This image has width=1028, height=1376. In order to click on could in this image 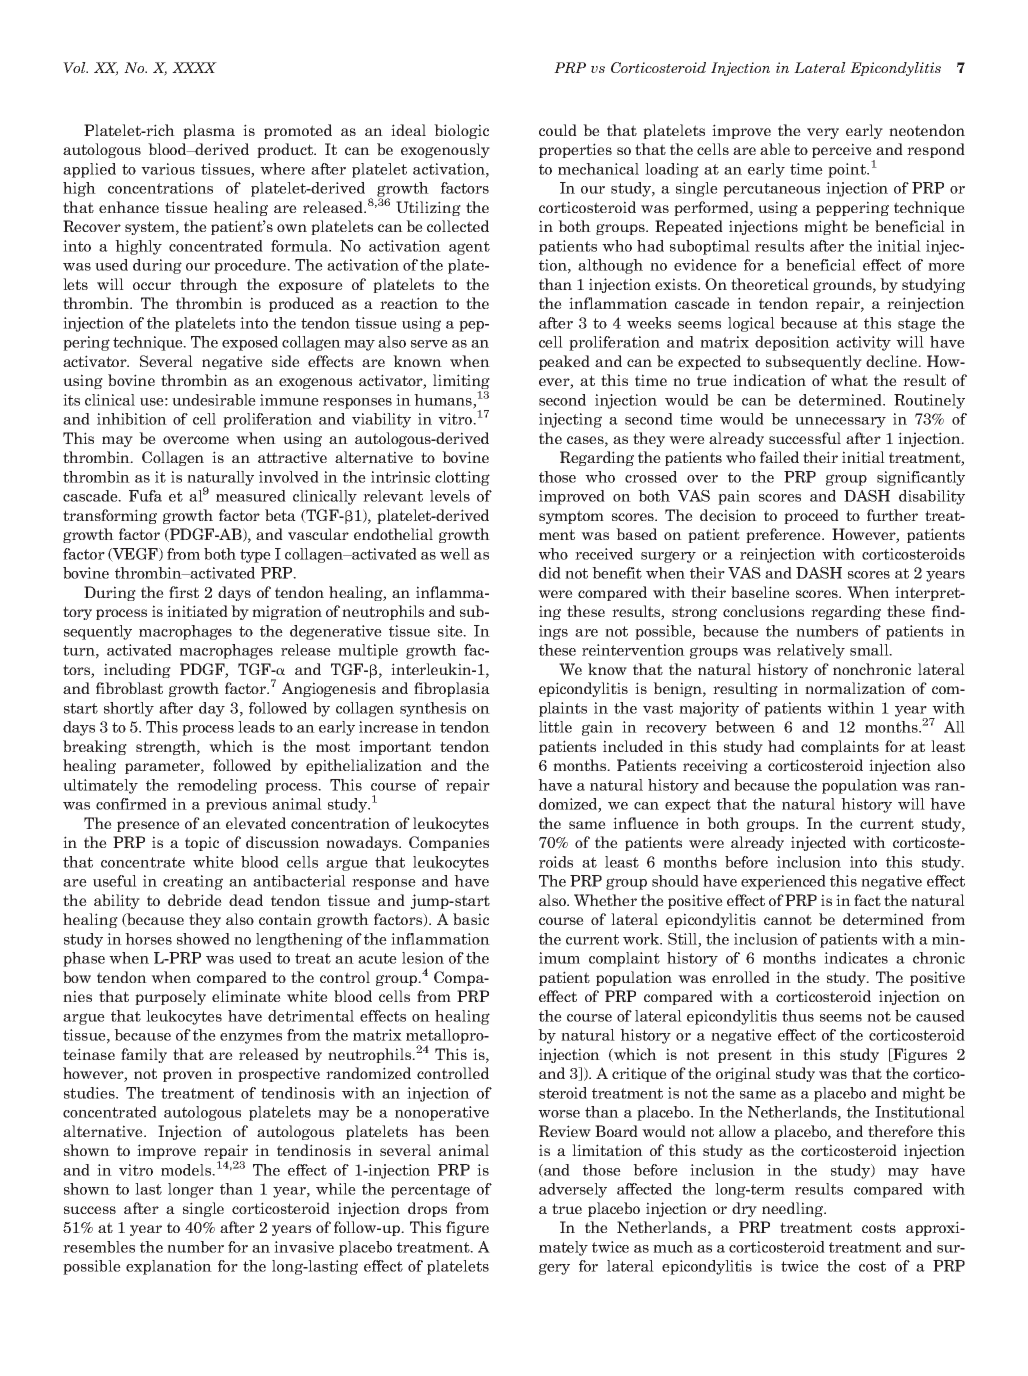, I will do `click(558, 130)`.
